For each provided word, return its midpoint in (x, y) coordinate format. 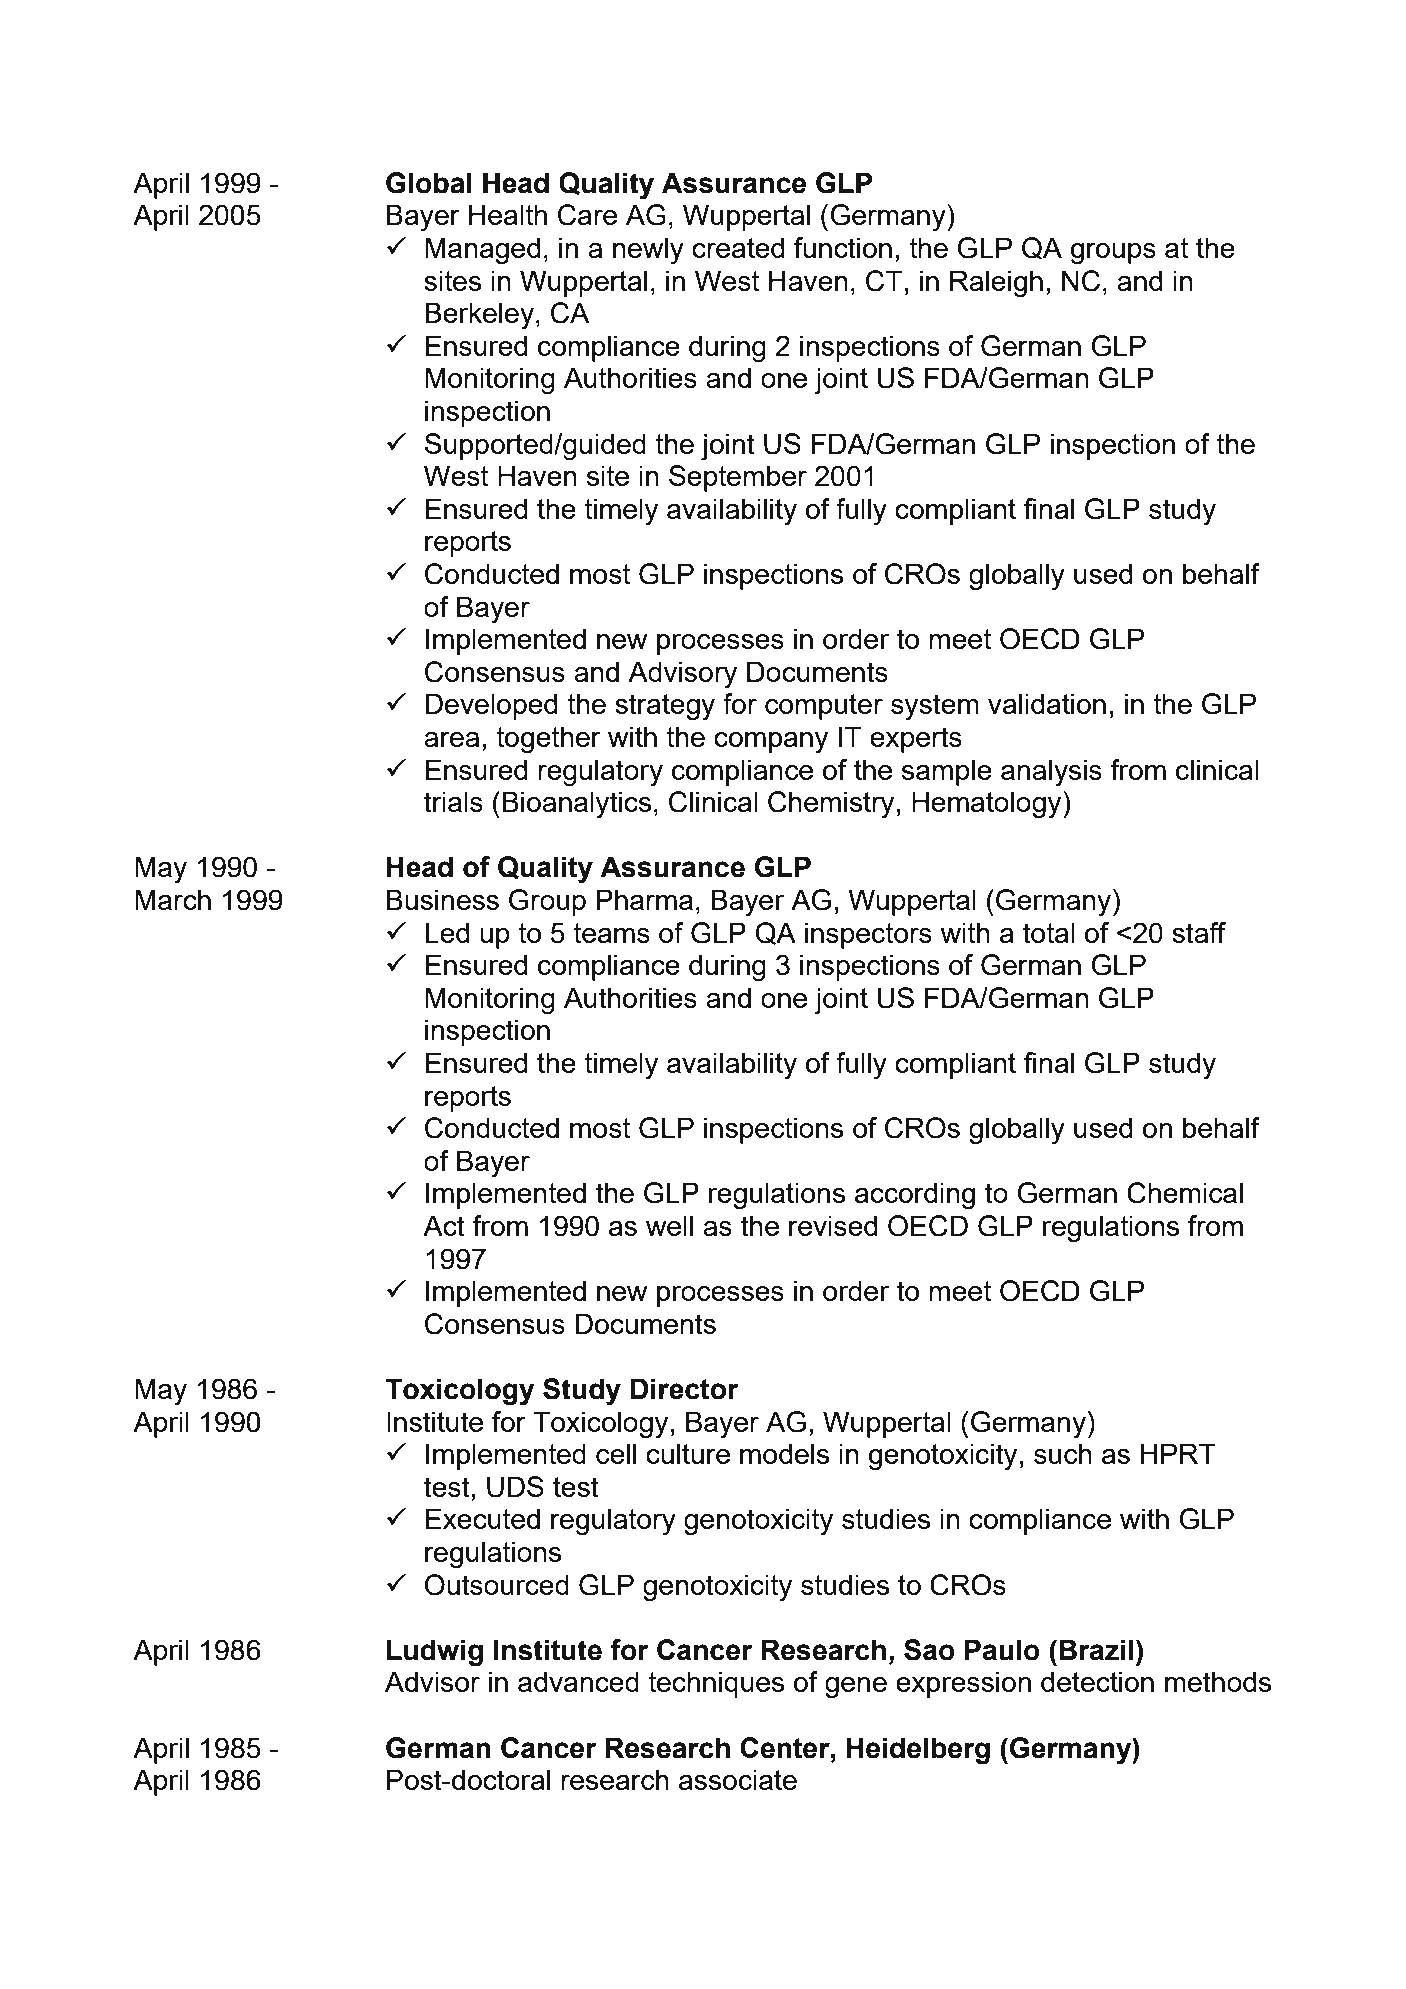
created (738, 247)
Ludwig (435, 1653)
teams (611, 933)
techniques (716, 1684)
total (1049, 932)
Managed (482, 251)
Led (447, 932)
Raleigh (996, 284)
